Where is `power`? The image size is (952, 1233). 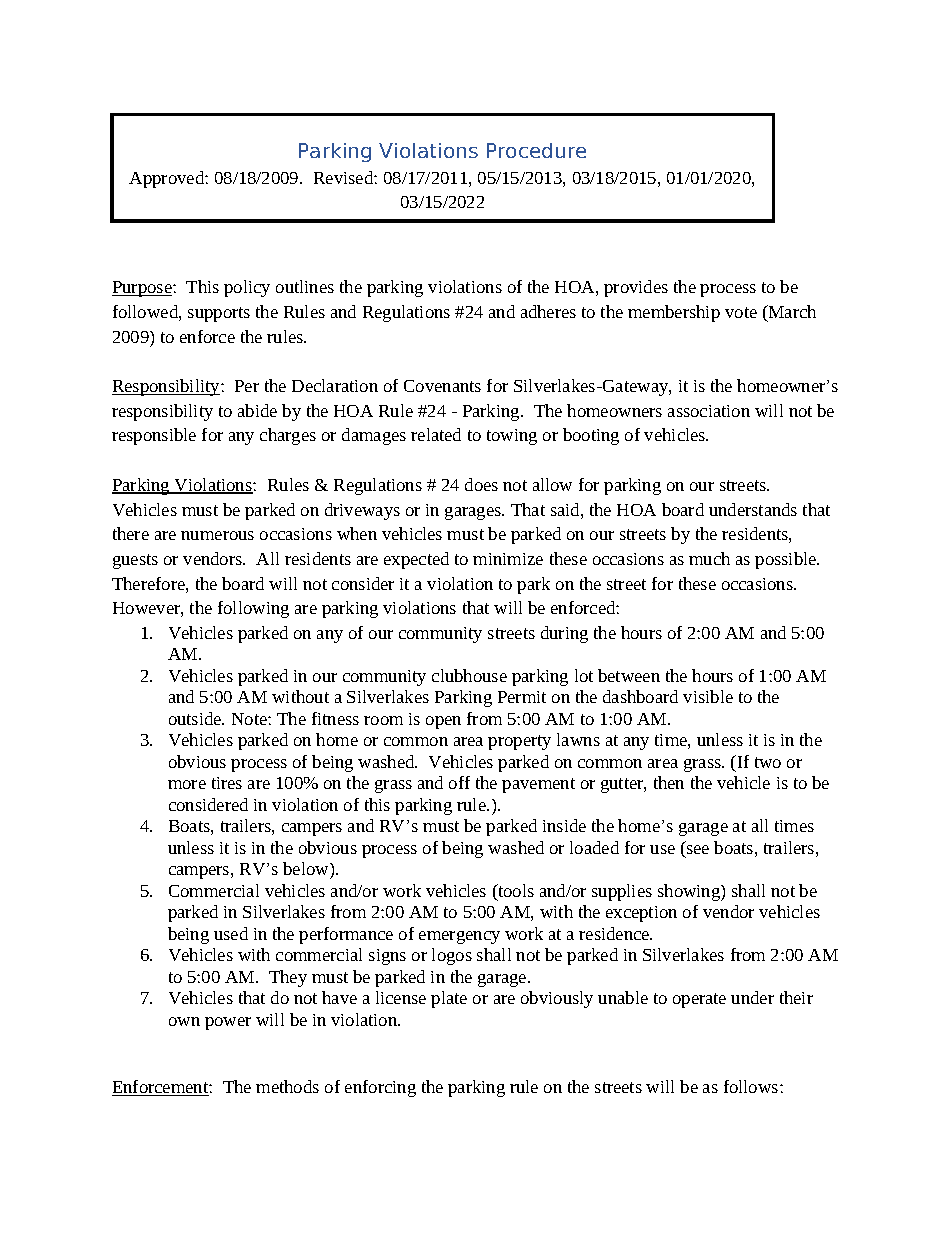
power is located at coordinates (228, 1023).
